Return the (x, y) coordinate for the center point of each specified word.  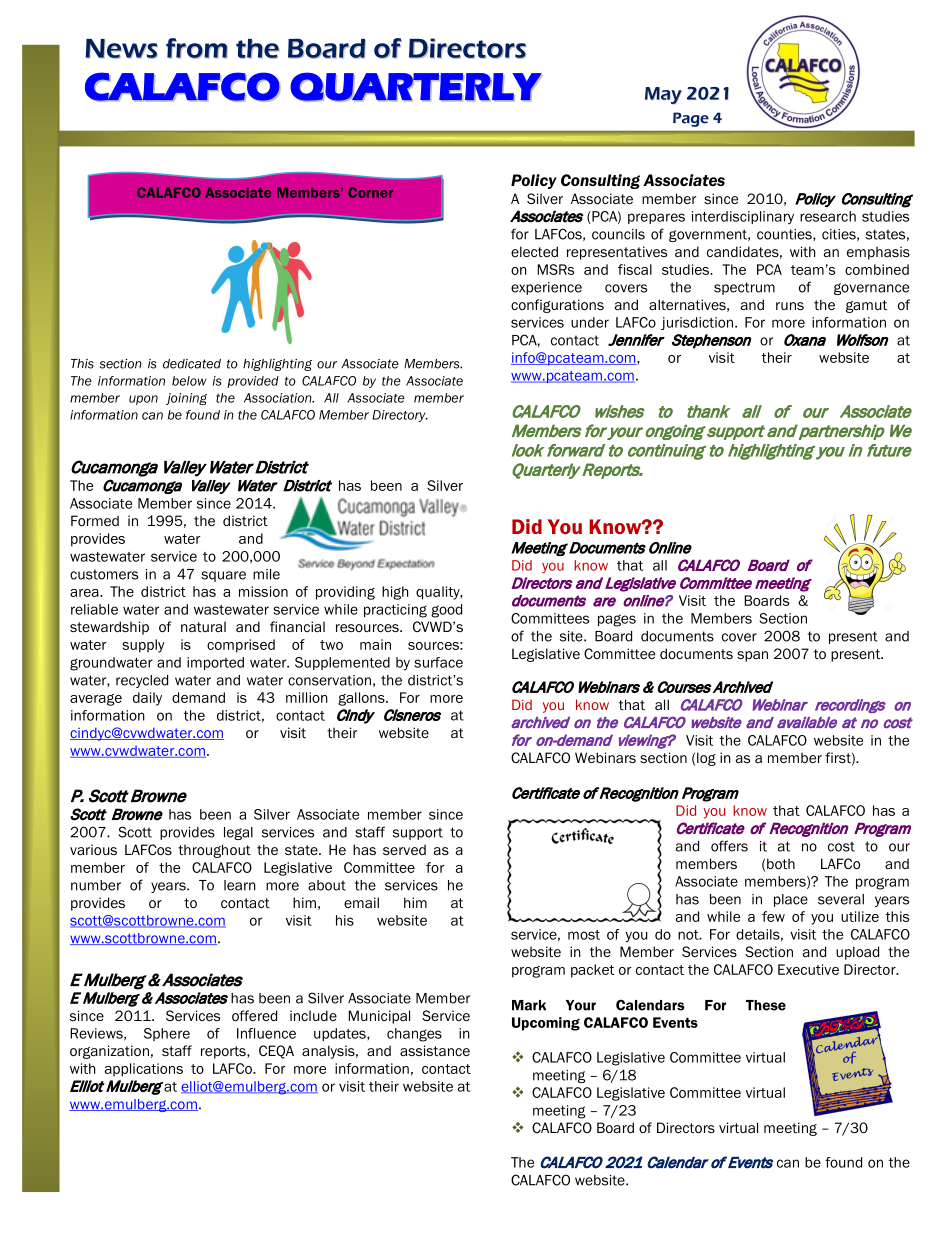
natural (203, 626)
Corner (370, 192)
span (752, 656)
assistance (435, 1050)
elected (534, 251)
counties (785, 235)
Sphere (167, 1034)
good (446, 611)
